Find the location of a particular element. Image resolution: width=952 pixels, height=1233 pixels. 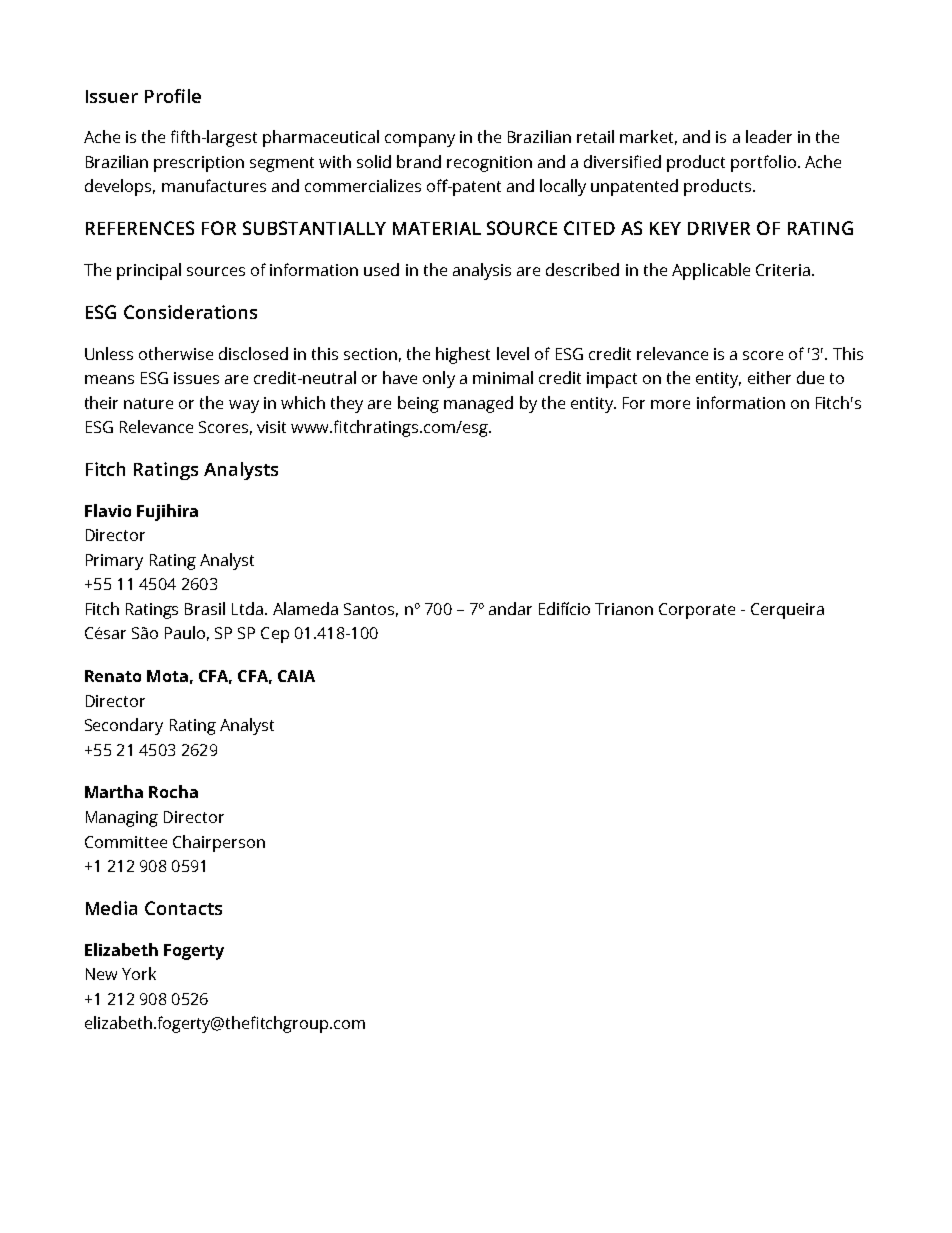

Chairperson is located at coordinates (219, 843).
